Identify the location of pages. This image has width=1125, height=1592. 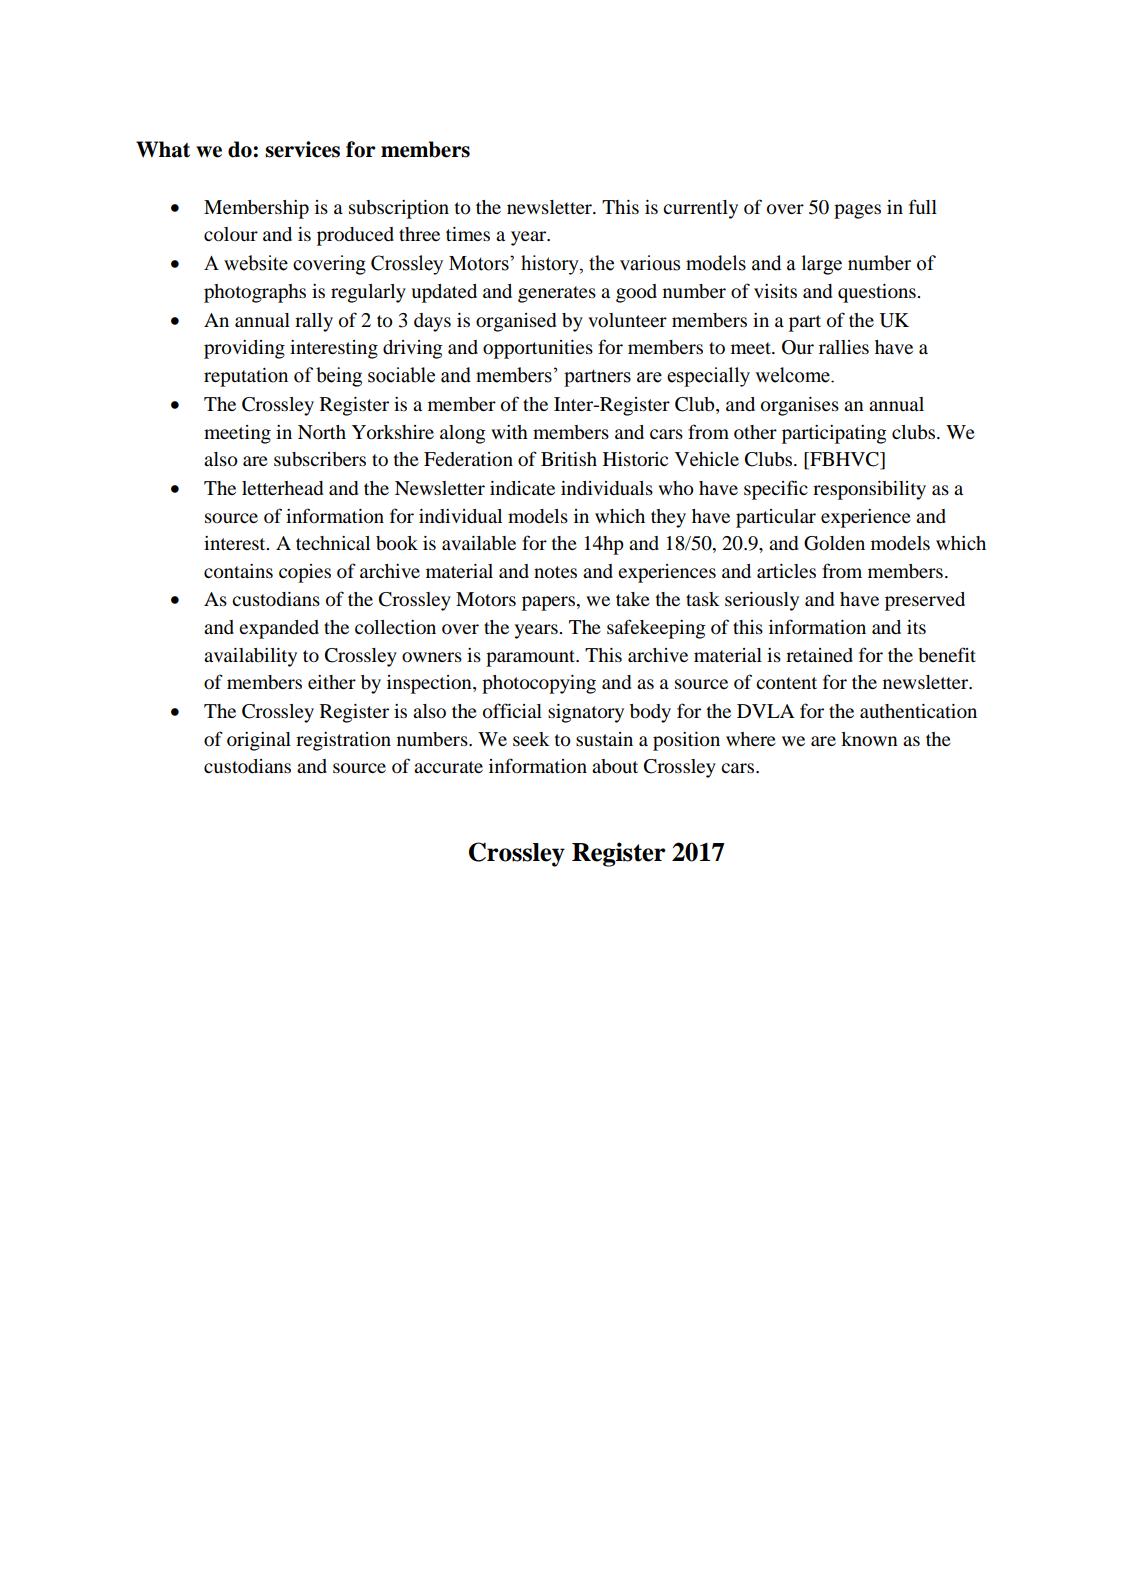
(857, 211).
